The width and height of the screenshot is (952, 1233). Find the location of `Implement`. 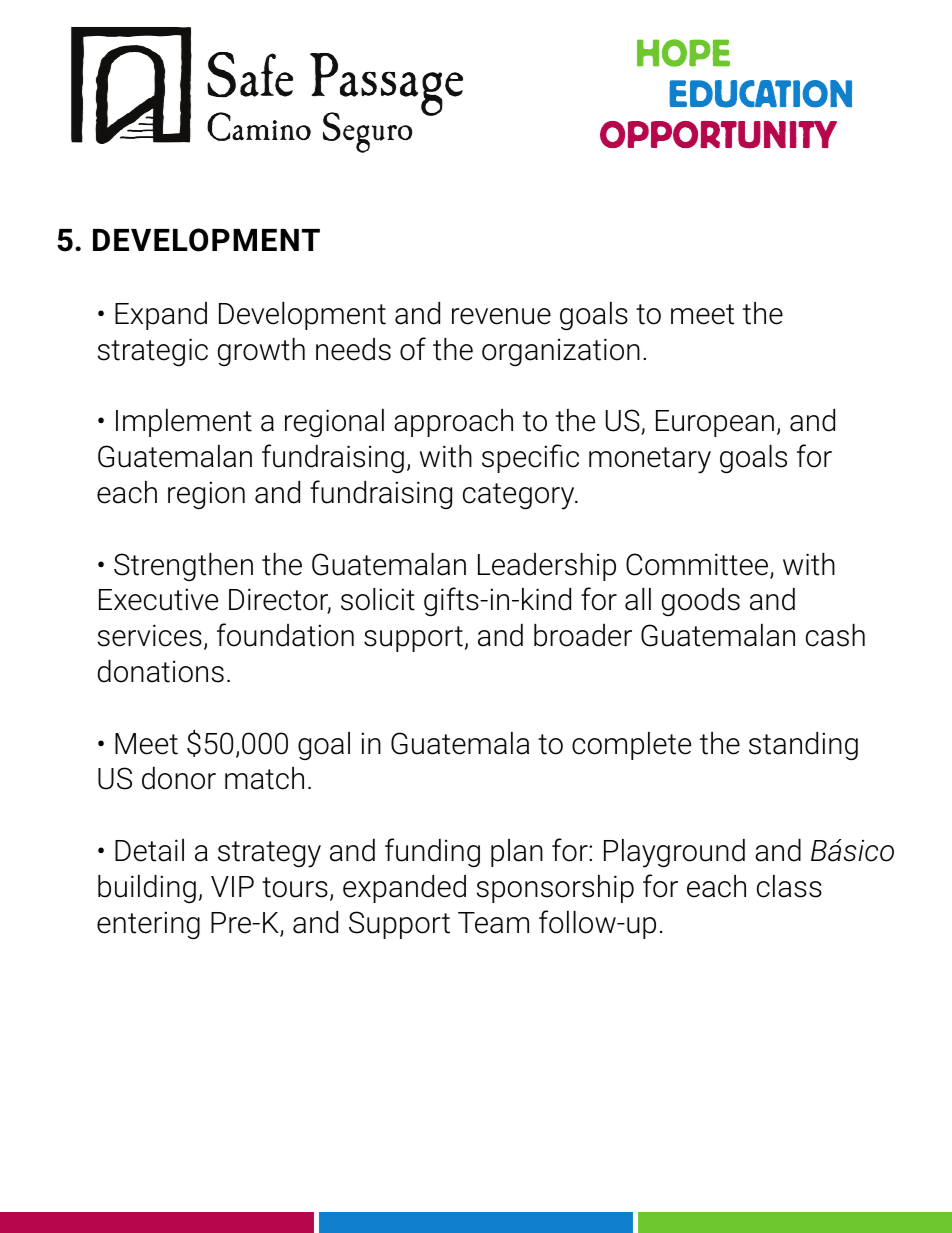

Implement is located at coordinates (184, 423).
